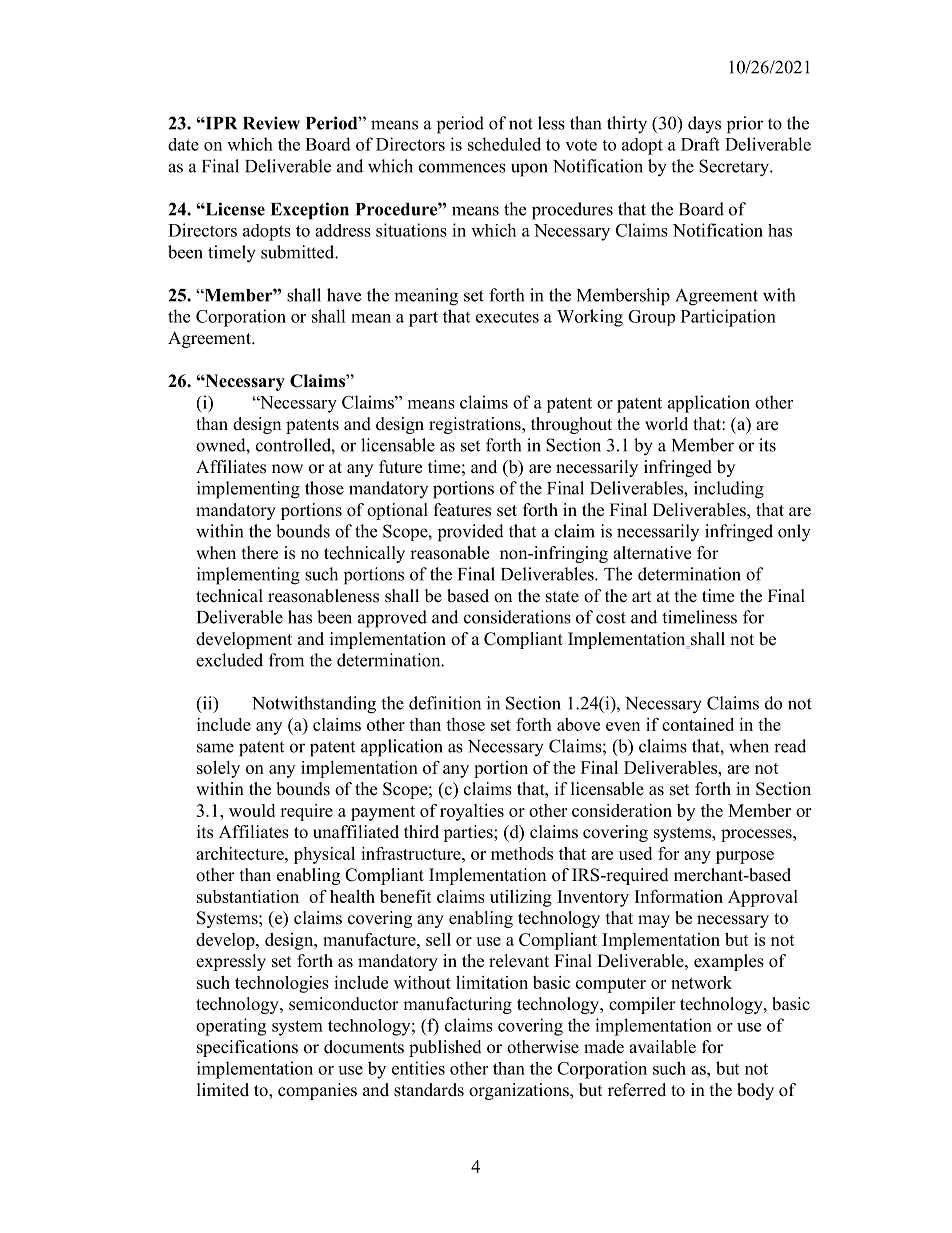 This page has width=952, height=1233. What do you see at coordinates (729, 490) in the page?
I see `including` at bounding box center [729, 490].
